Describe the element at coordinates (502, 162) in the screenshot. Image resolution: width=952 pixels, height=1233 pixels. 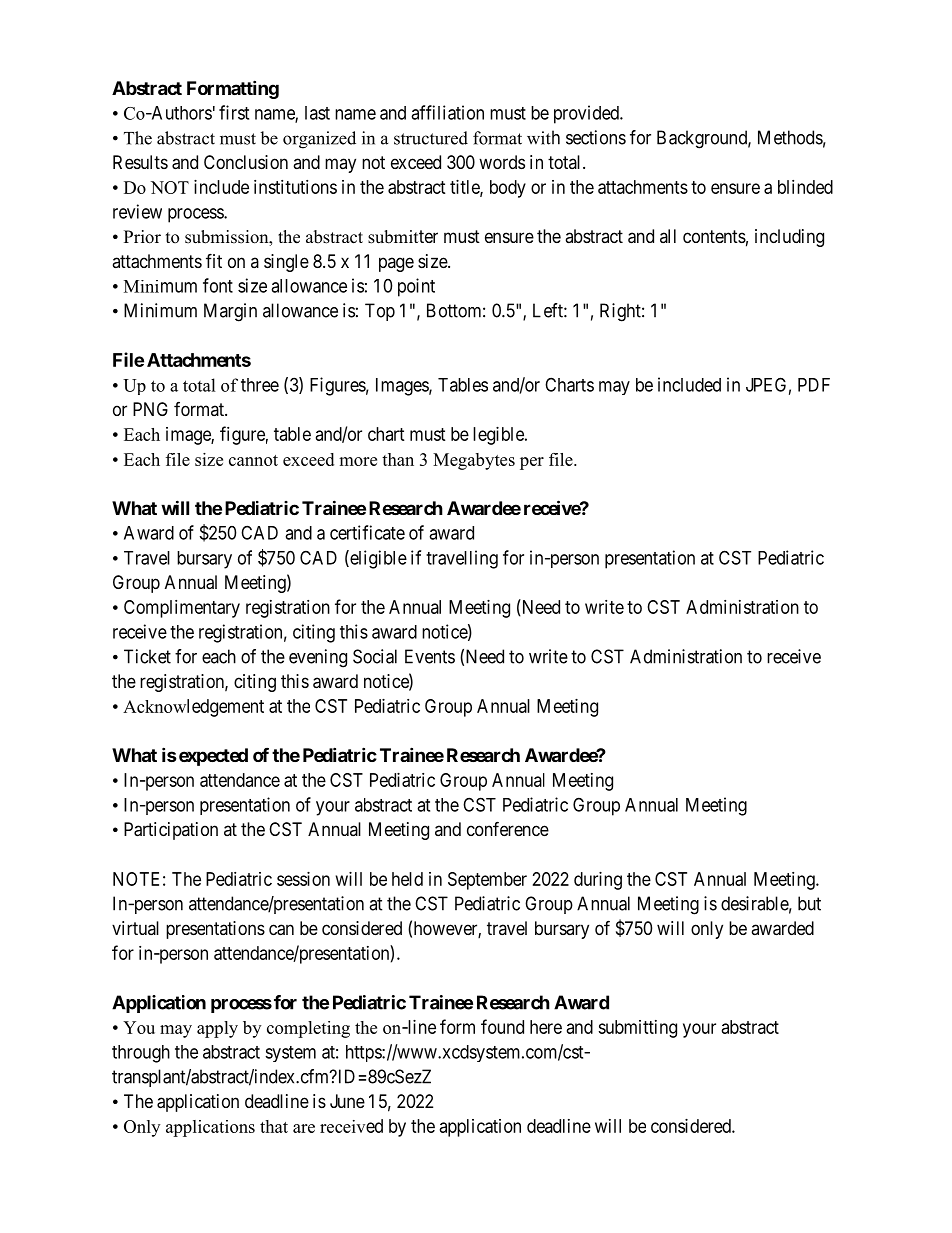
I see `words` at that location.
